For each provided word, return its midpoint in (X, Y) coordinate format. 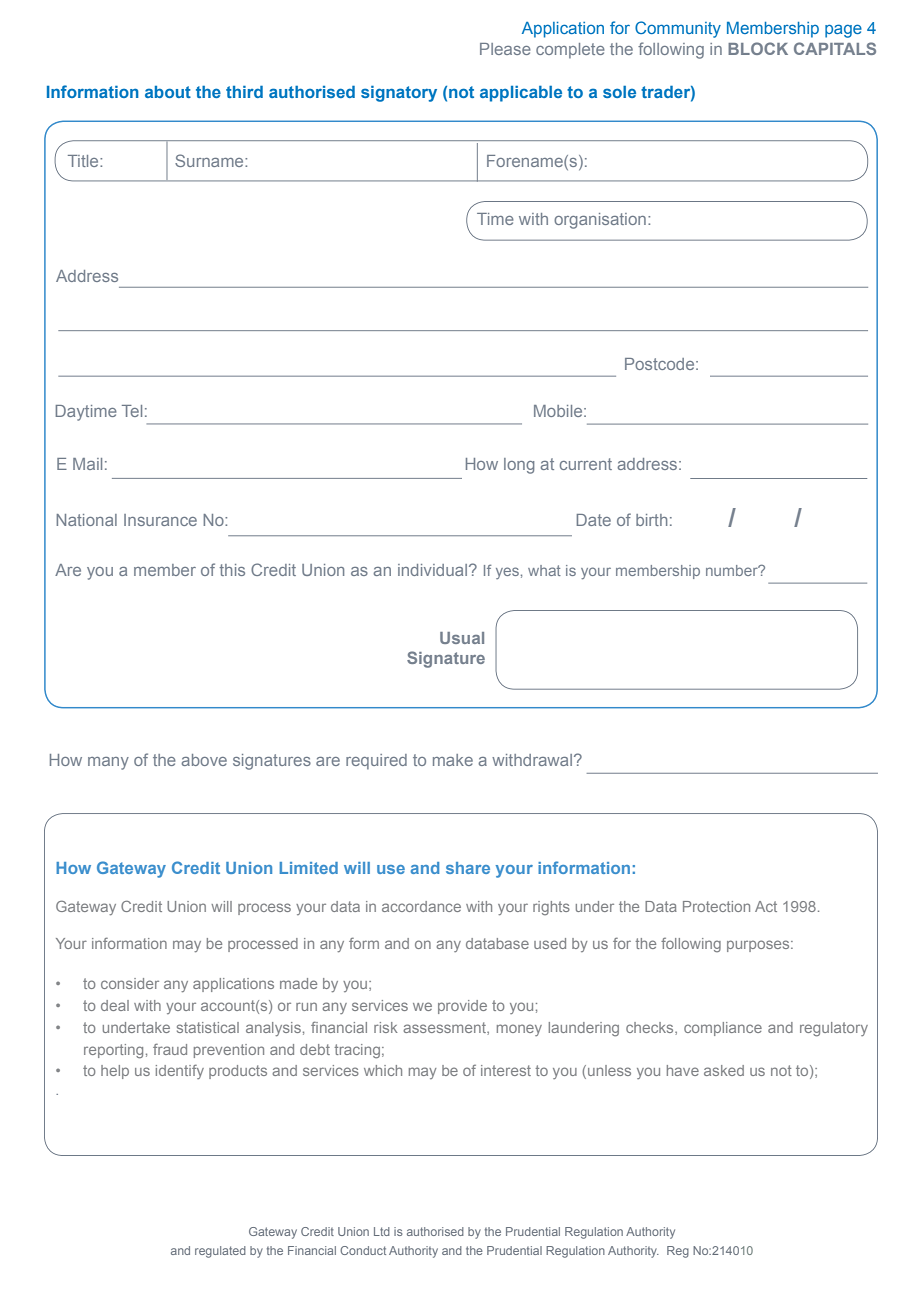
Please (505, 49)
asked (724, 1070)
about (168, 92)
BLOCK (758, 48)
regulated (220, 1252)
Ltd (382, 1231)
